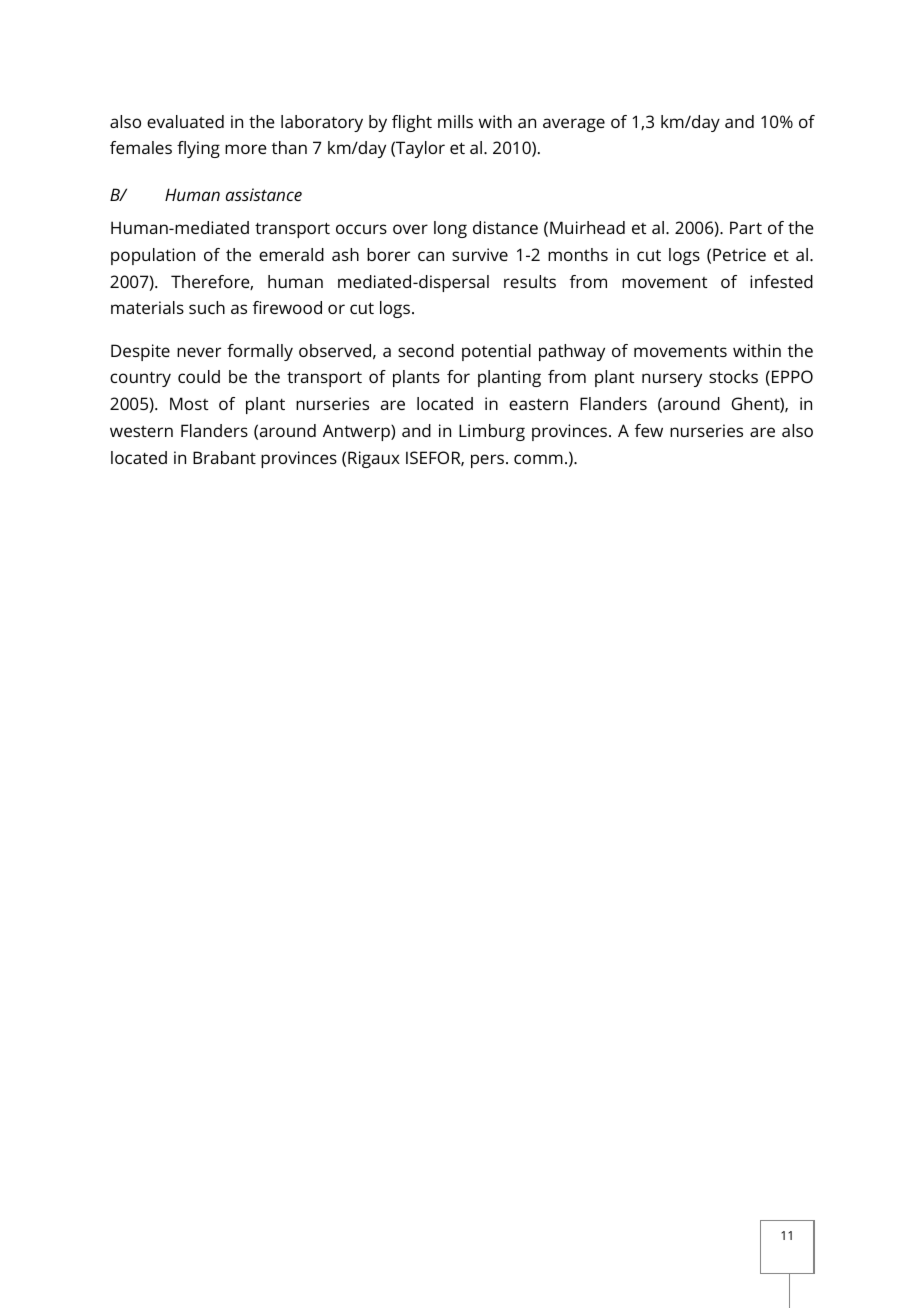  Describe the element at coordinates (264, 194) in the page. I see `assistance` at that location.
